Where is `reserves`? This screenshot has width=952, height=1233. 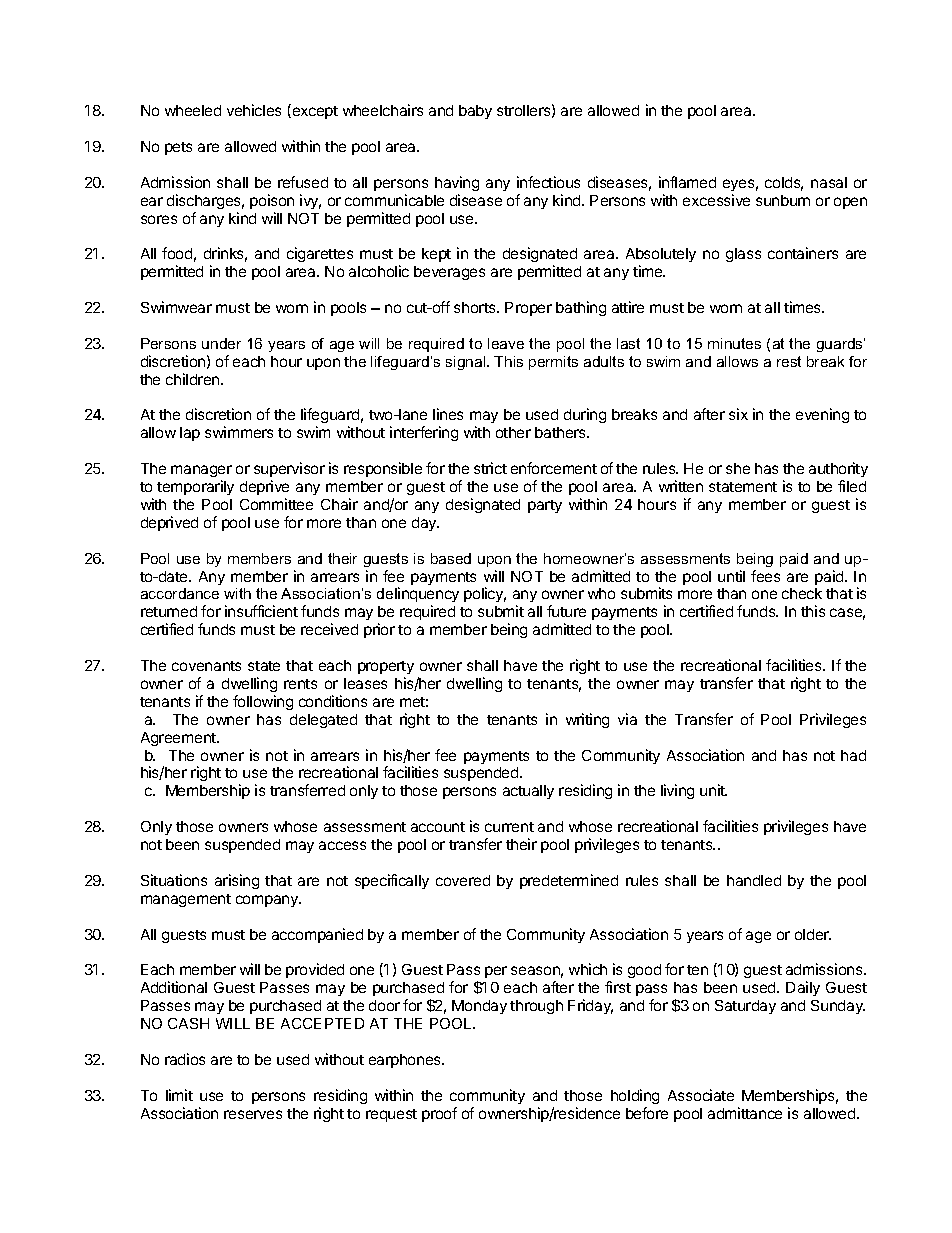
reserves is located at coordinates (253, 1114).
